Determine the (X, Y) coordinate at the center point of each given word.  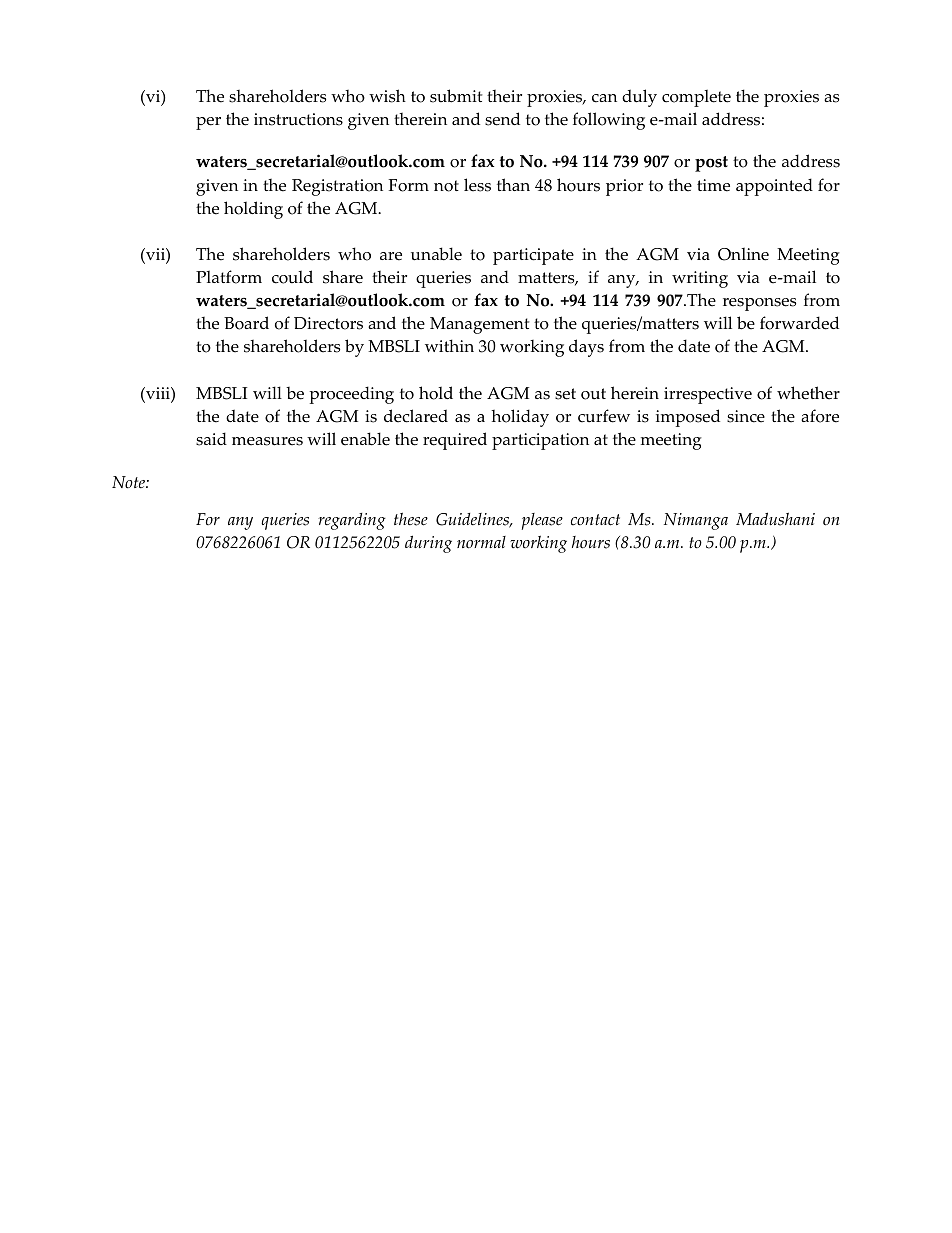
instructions (298, 119)
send (502, 119)
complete (696, 98)
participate (533, 256)
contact (595, 520)
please (542, 521)
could (292, 277)
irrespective (708, 395)
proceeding (351, 395)
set (565, 394)
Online (743, 254)
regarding (352, 521)
